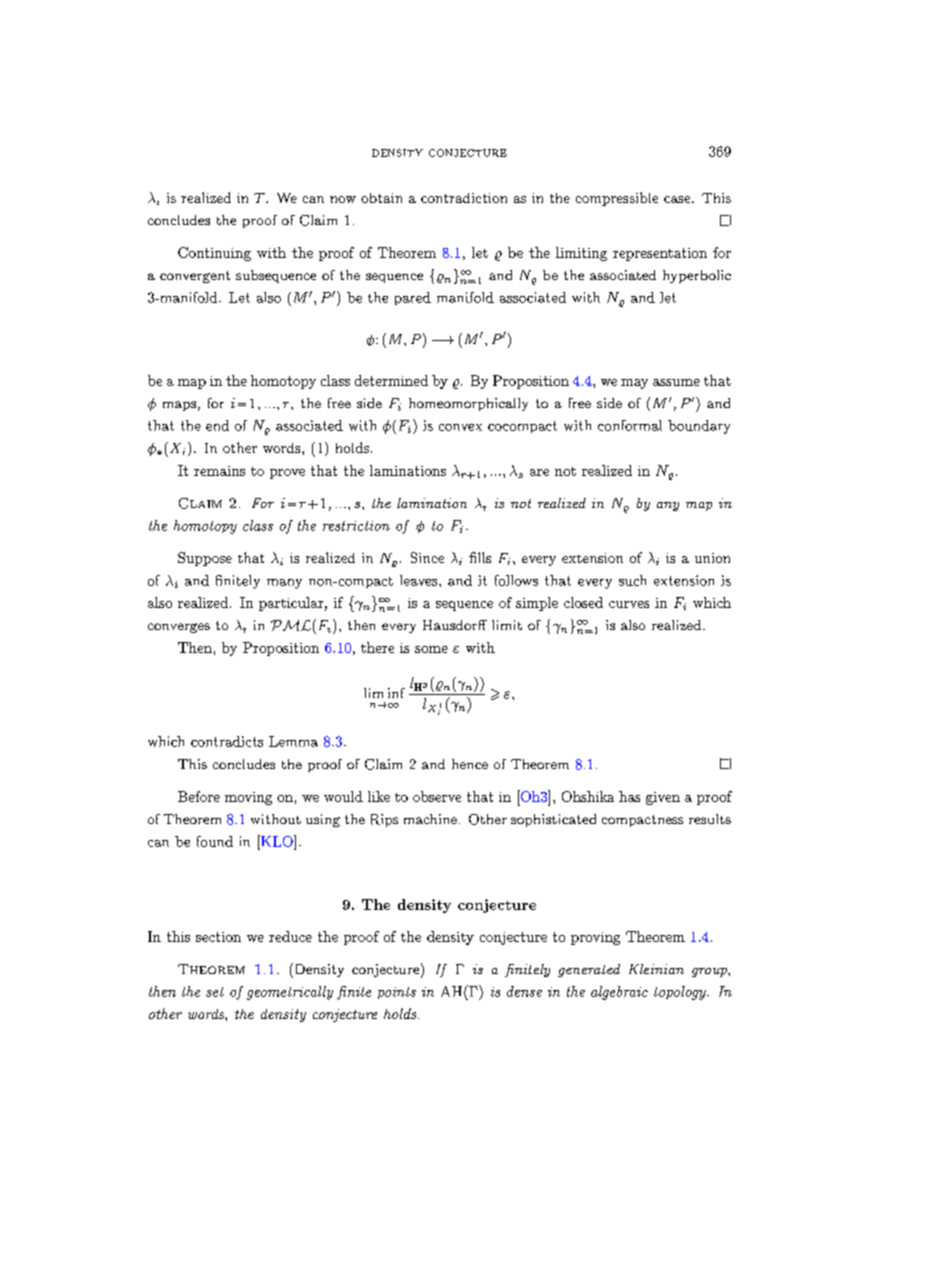  What do you see at coordinates (227, 741) in the image?
I see `contradicts` at bounding box center [227, 741].
